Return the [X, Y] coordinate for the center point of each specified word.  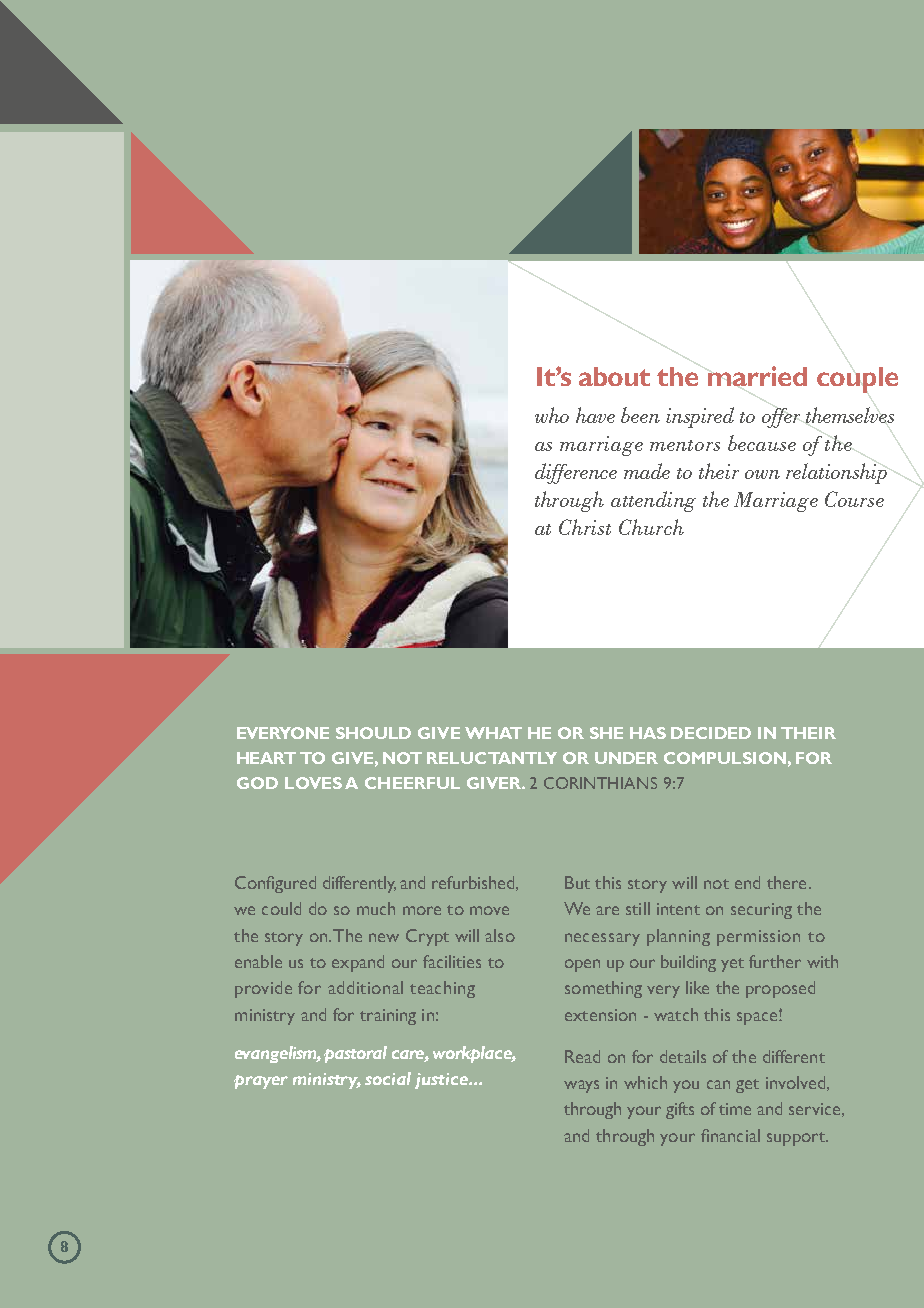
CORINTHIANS [600, 783]
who [552, 415]
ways [581, 1086]
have [595, 415]
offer [781, 418]
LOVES [313, 783]
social [388, 1078]
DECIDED [711, 733]
